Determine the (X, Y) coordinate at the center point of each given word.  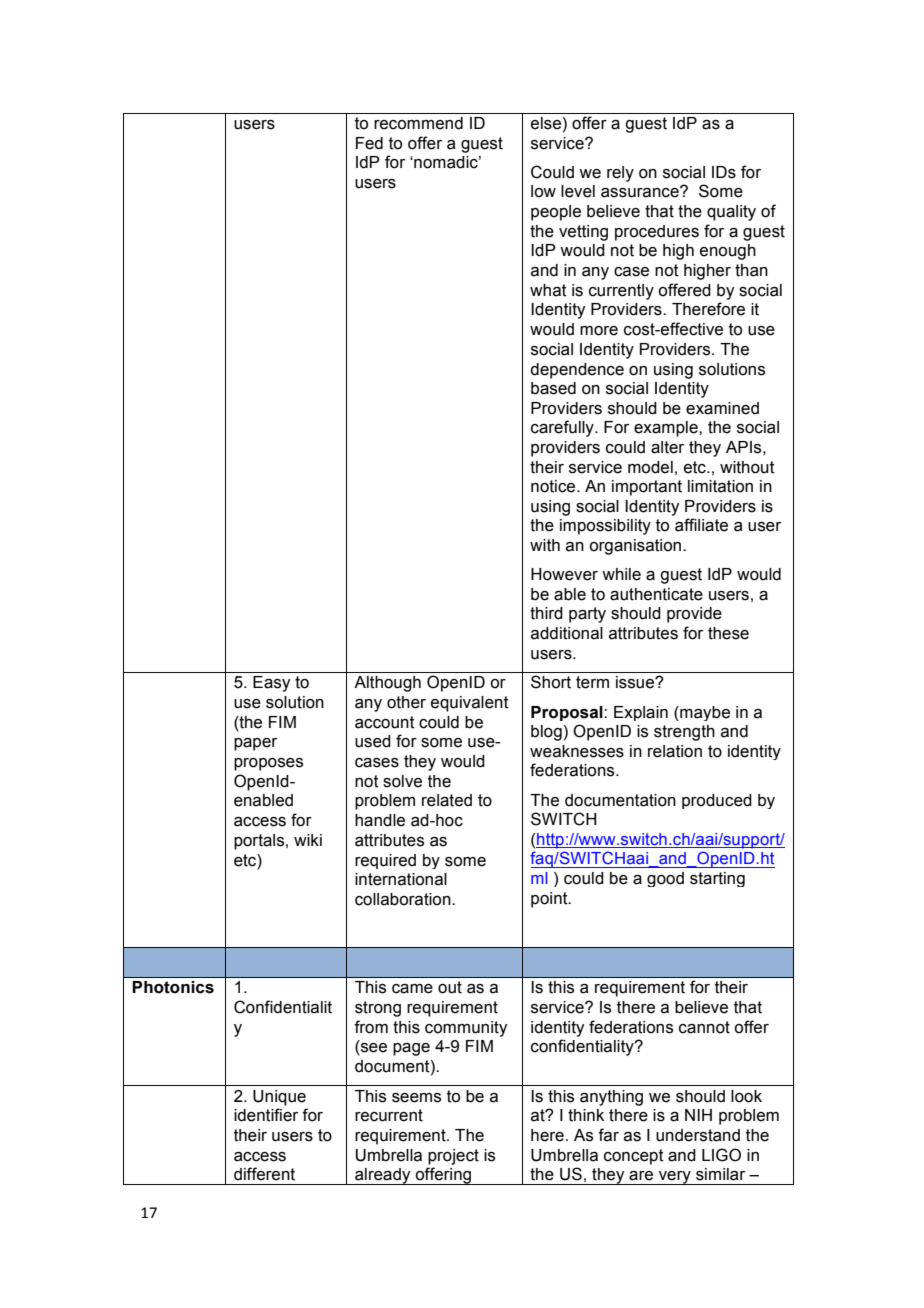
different (264, 1174)
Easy (271, 684)
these (728, 633)
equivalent (470, 704)
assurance (641, 192)
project (453, 1157)
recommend (418, 123)
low (543, 191)
